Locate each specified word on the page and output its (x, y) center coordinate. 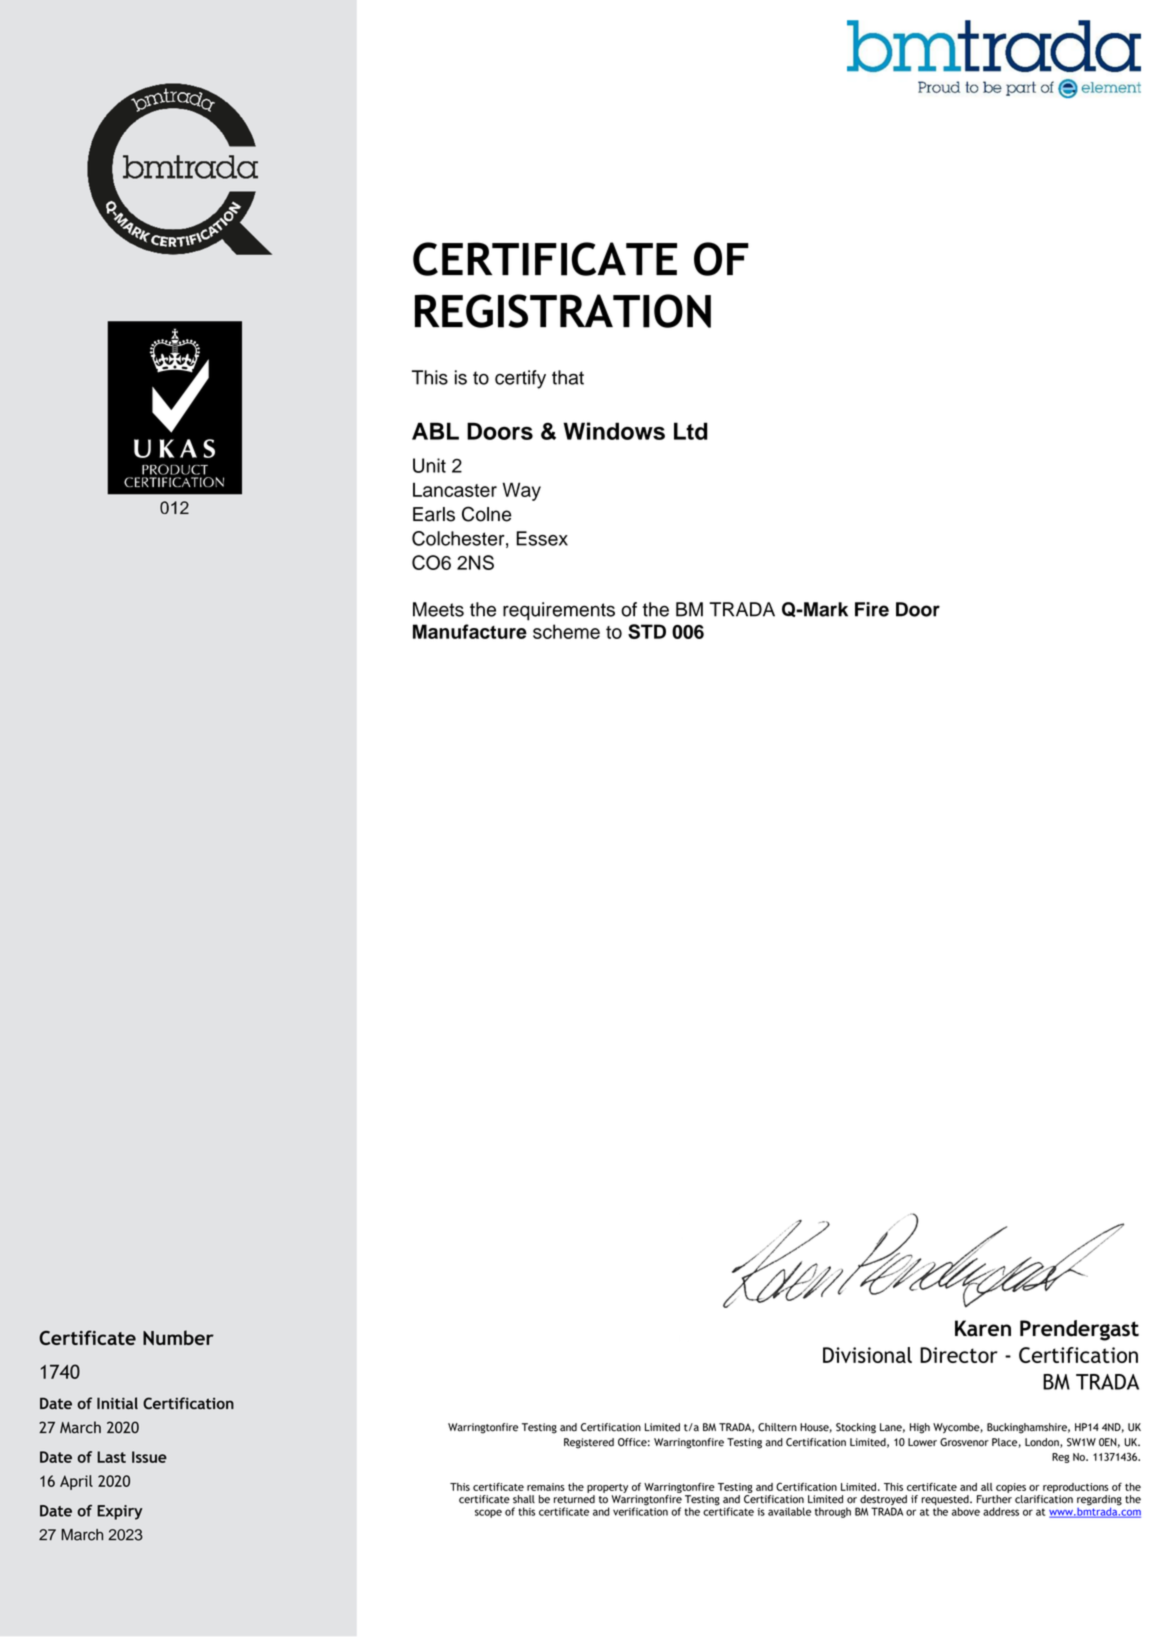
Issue (149, 1457)
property (607, 1488)
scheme (566, 631)
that (568, 377)
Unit (429, 465)
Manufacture (470, 631)
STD (647, 631)
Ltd (691, 431)
